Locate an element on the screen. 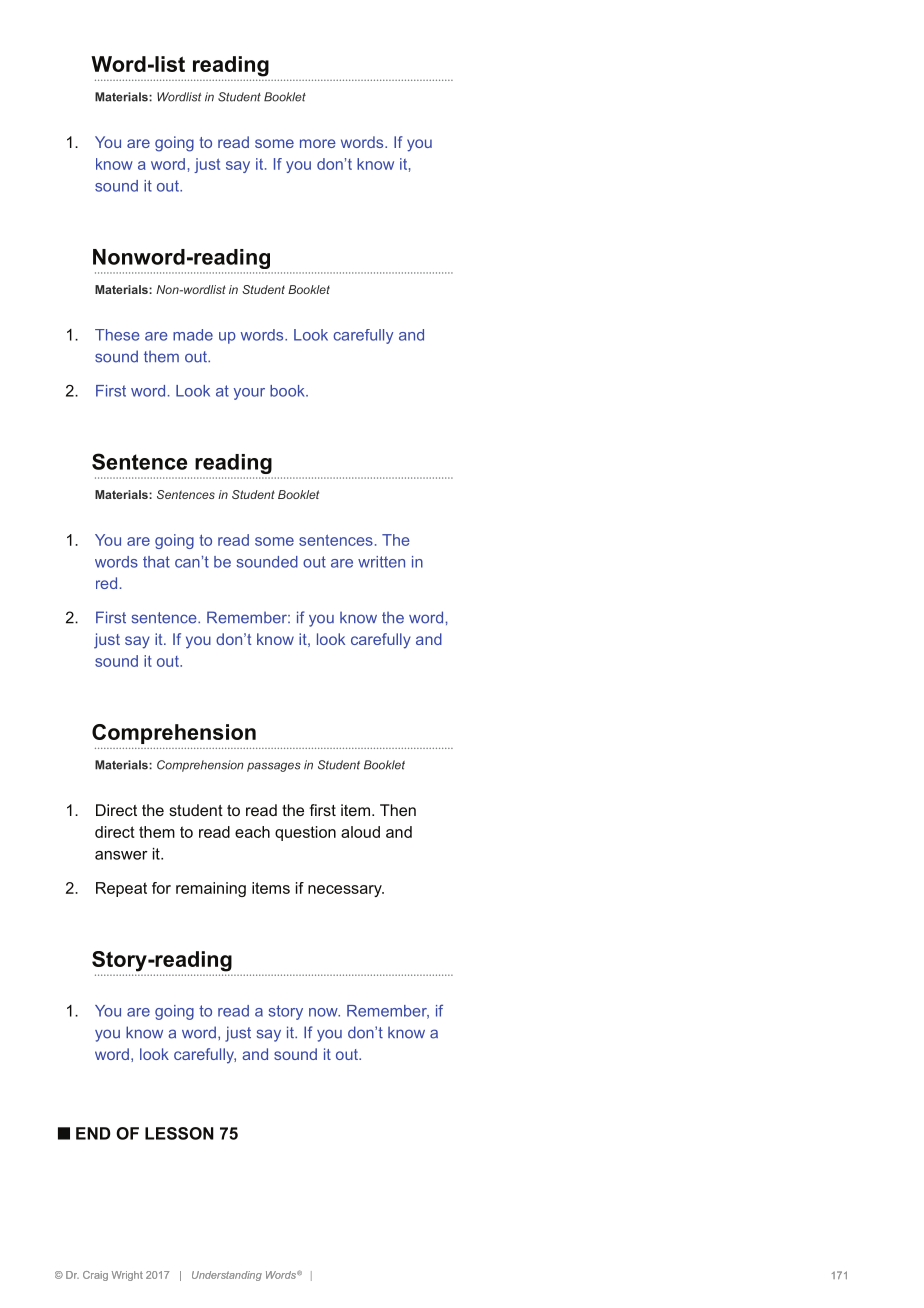 The height and width of the screenshot is (1308, 924). These is located at coordinates (117, 335).
